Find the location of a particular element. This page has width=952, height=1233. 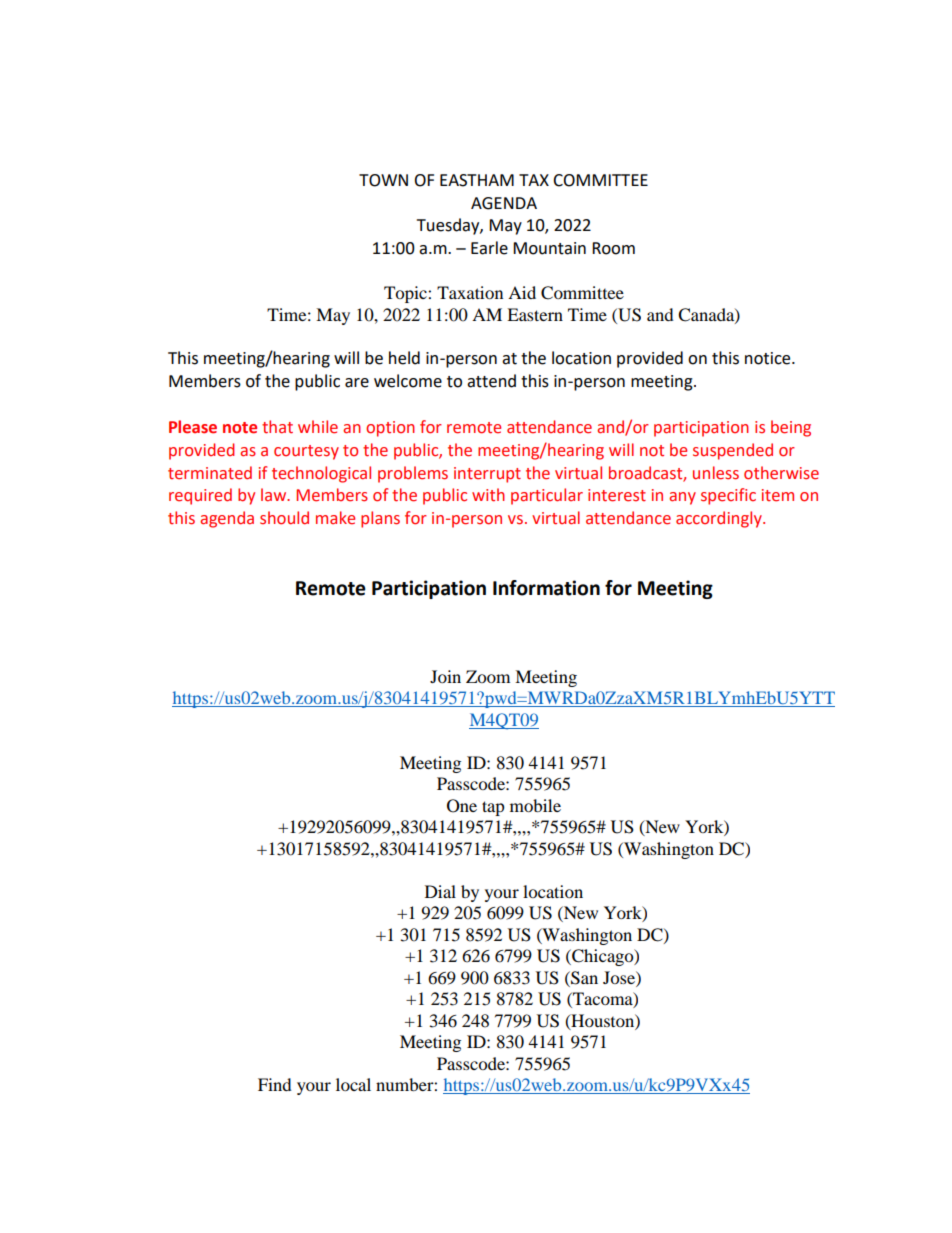

suspended is located at coordinates (733, 451).
